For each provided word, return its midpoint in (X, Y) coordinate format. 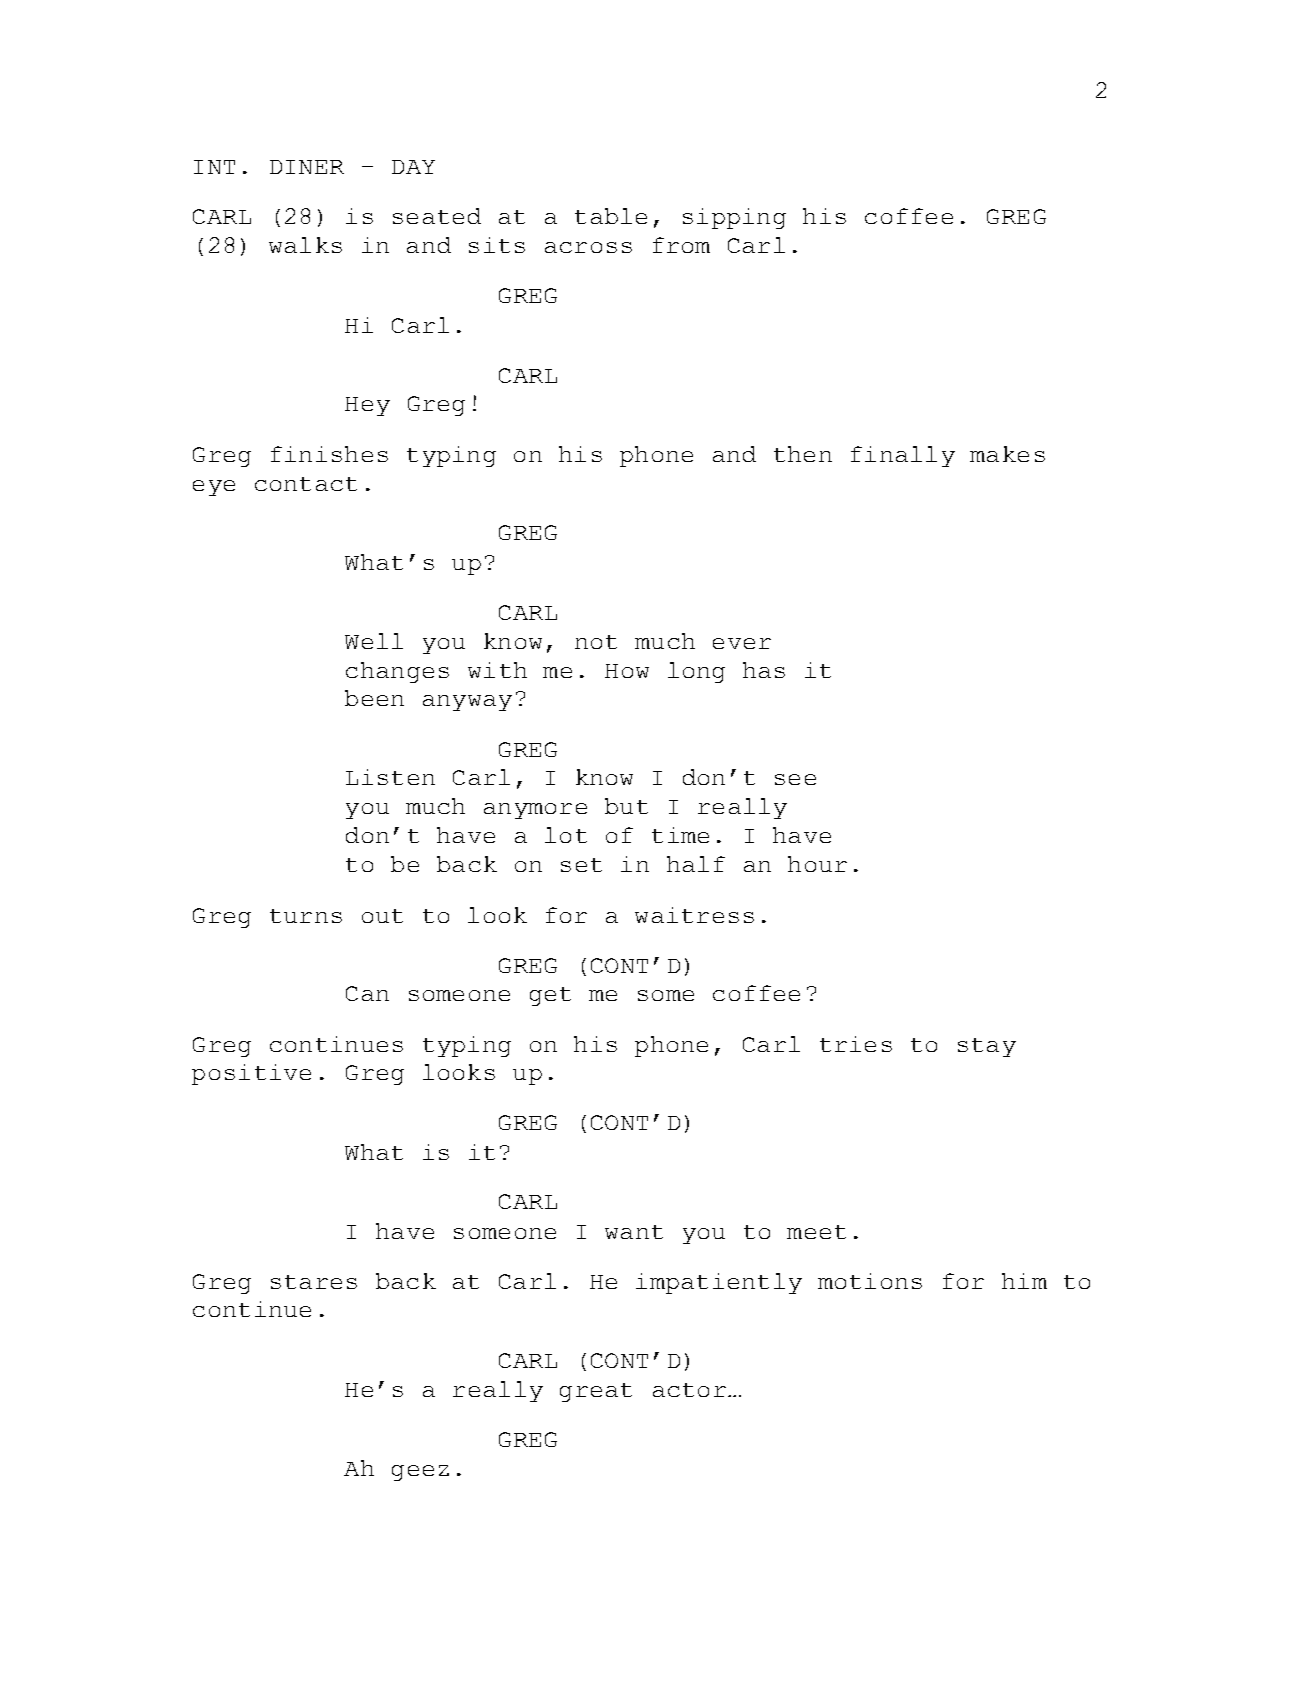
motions (870, 1281)
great (596, 1392)
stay (987, 1047)
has (764, 670)
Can (367, 993)
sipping (734, 218)
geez (420, 1473)
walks (305, 245)
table (611, 216)
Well (374, 641)
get (550, 996)
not (596, 642)
